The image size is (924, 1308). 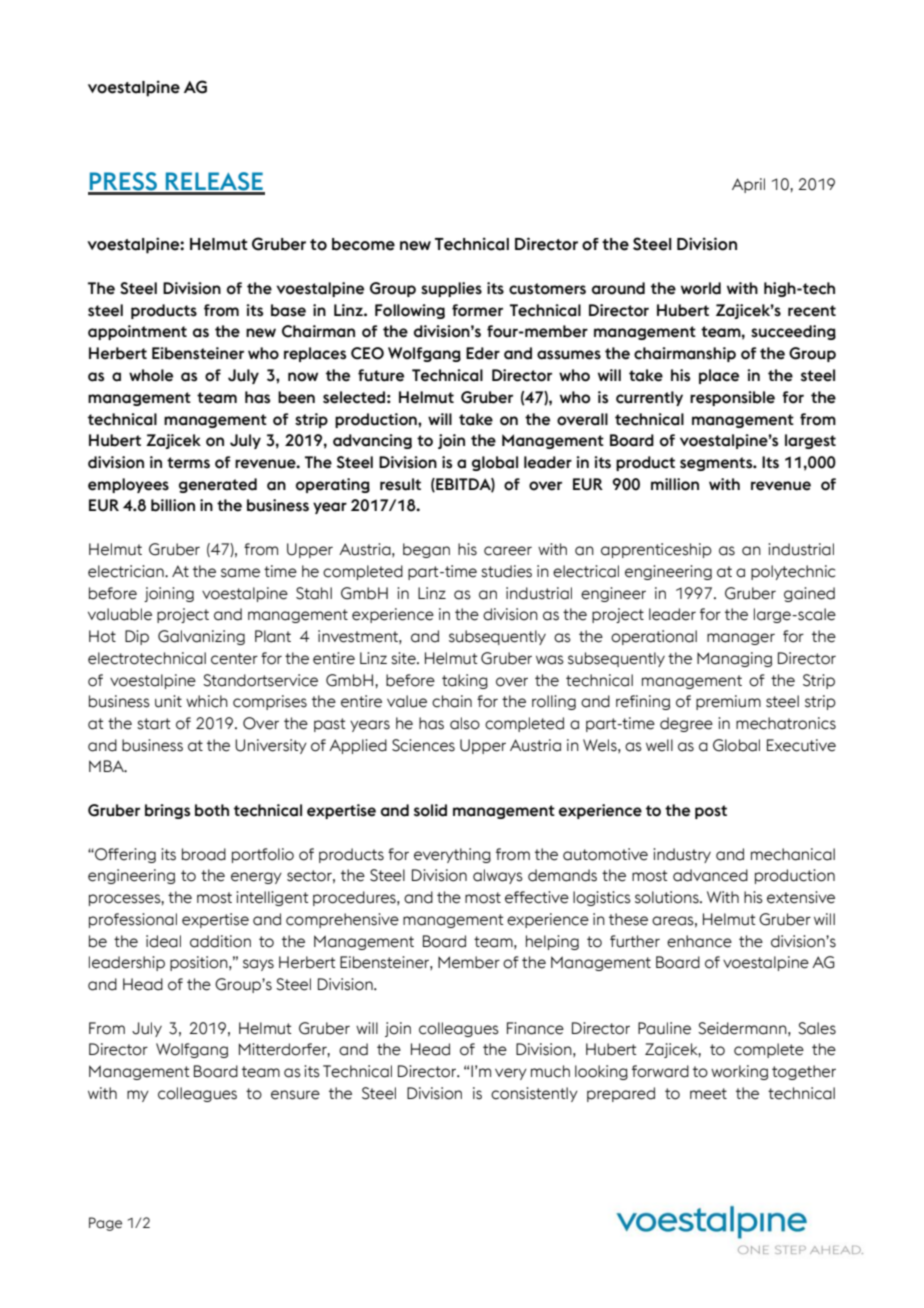 What do you see at coordinates (699, 941) in the screenshot?
I see `enhance` at bounding box center [699, 941].
